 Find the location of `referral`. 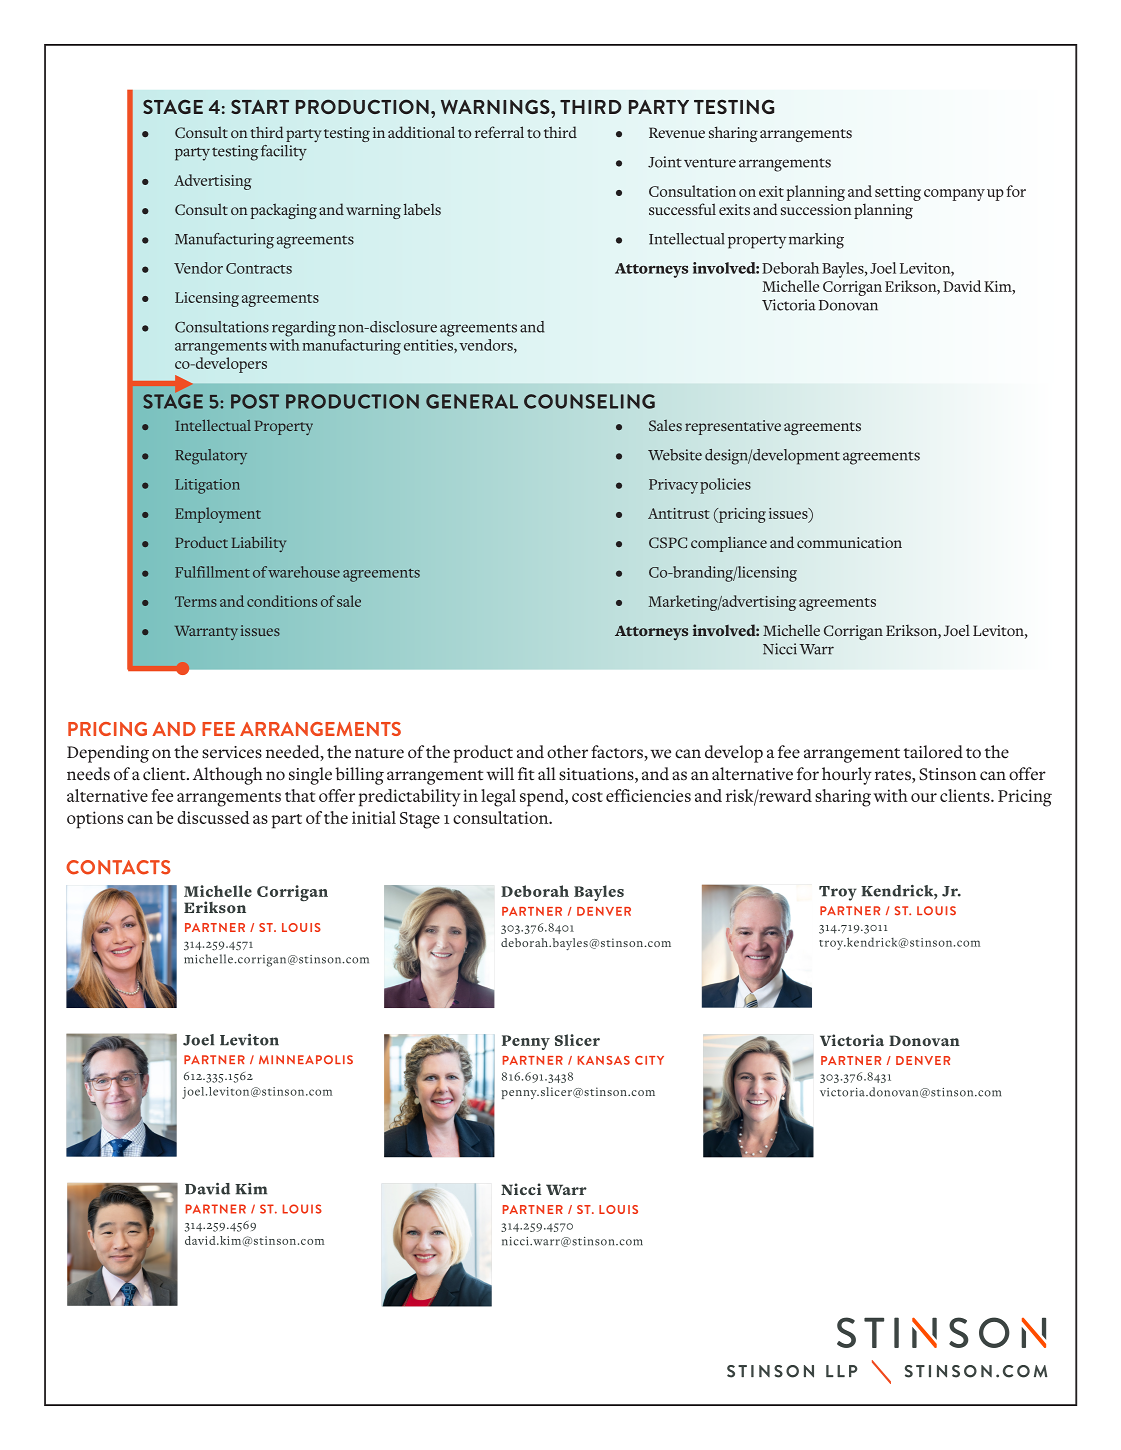

referral is located at coordinates (499, 132).
